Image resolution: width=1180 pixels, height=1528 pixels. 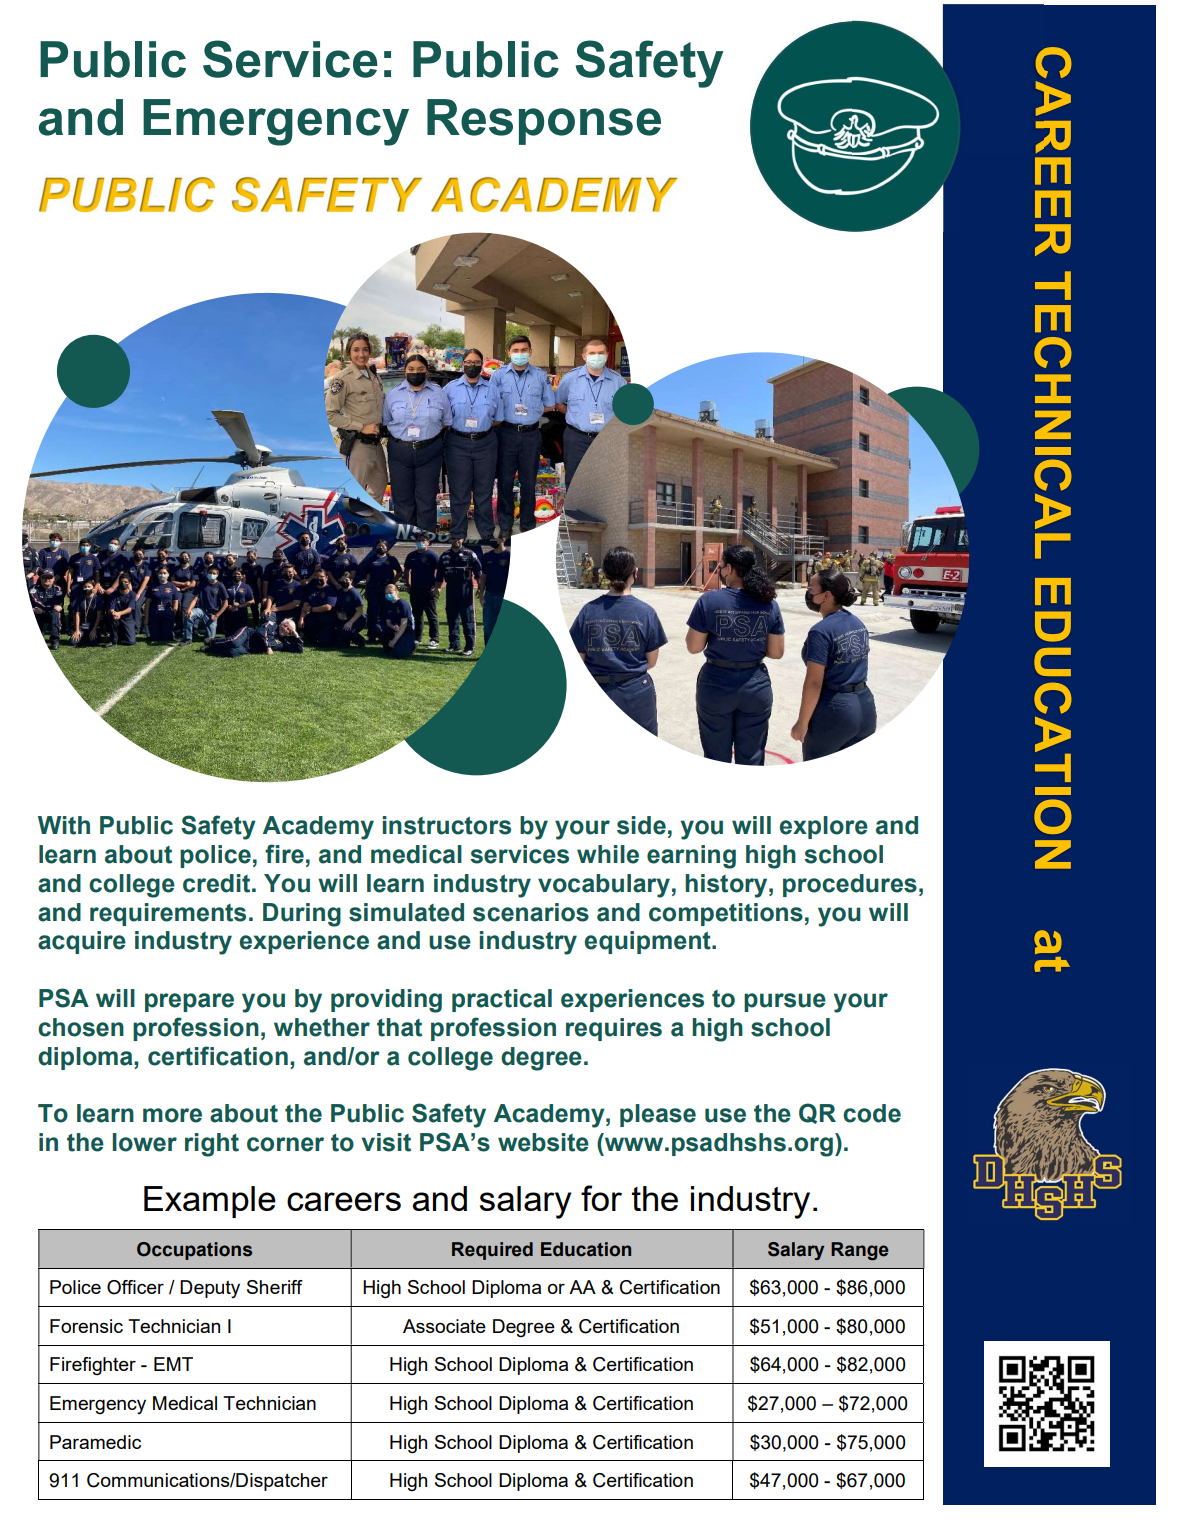 What do you see at coordinates (444, 1326) in the page?
I see `Associate` at bounding box center [444, 1326].
